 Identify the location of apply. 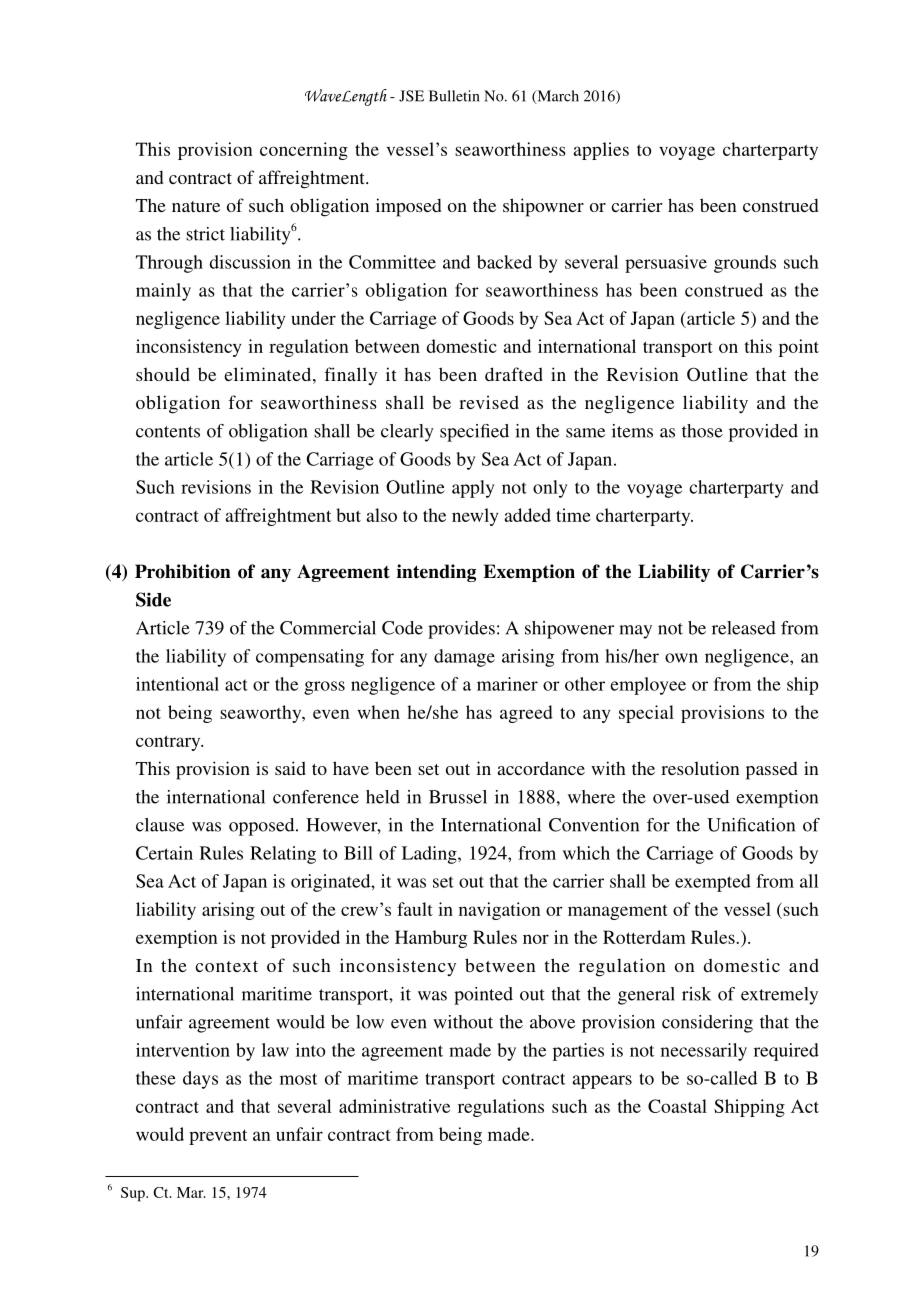
(473, 489).
